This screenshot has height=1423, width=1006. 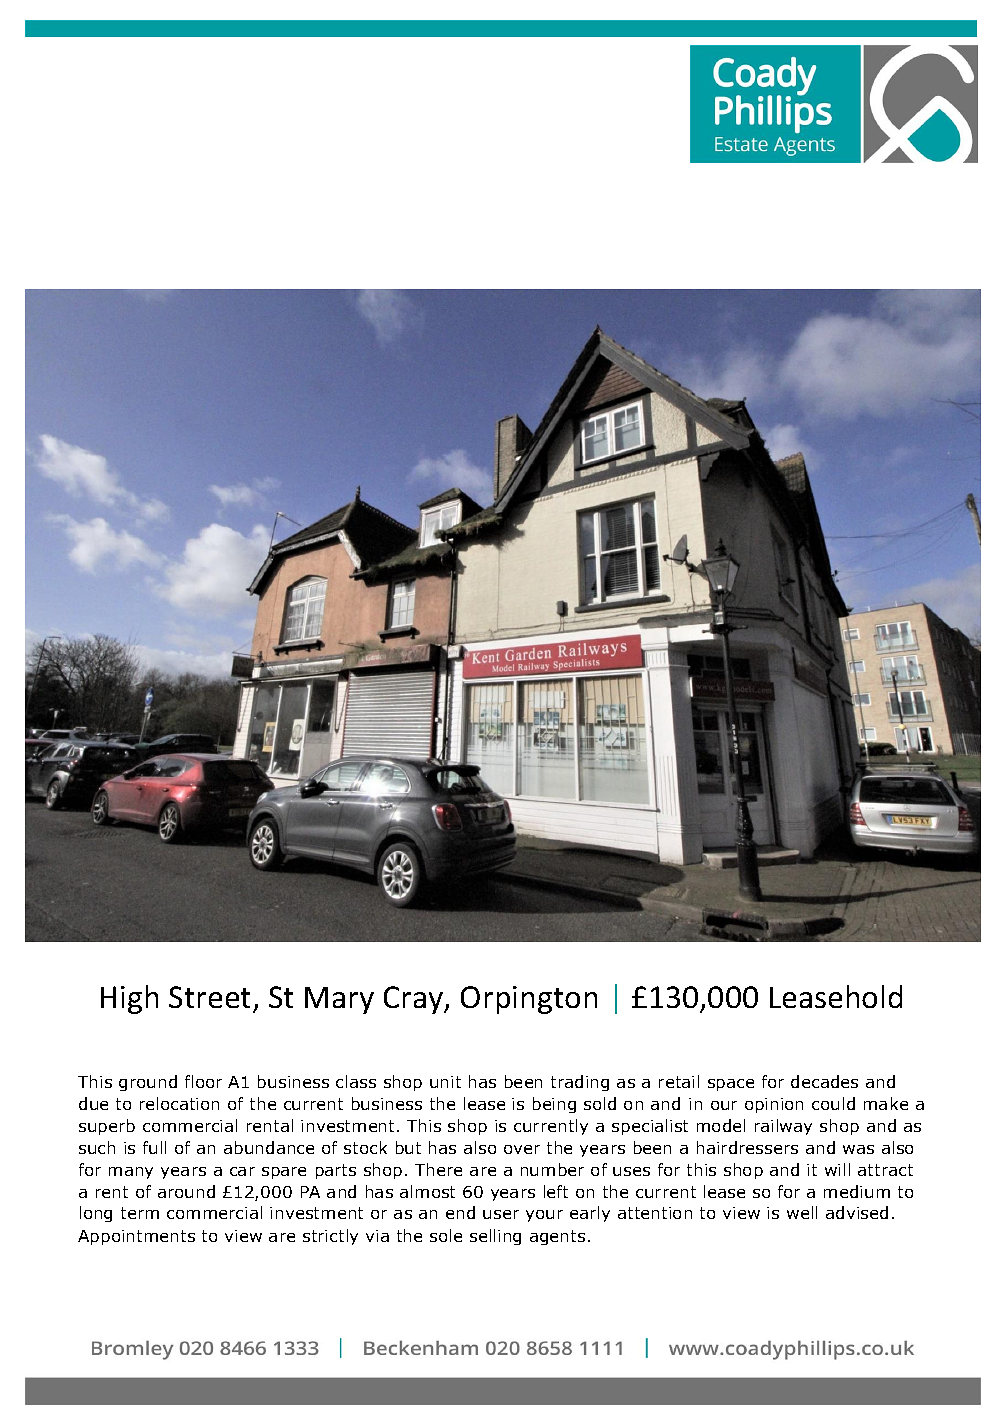 I want to click on relocation, so click(x=179, y=1103).
